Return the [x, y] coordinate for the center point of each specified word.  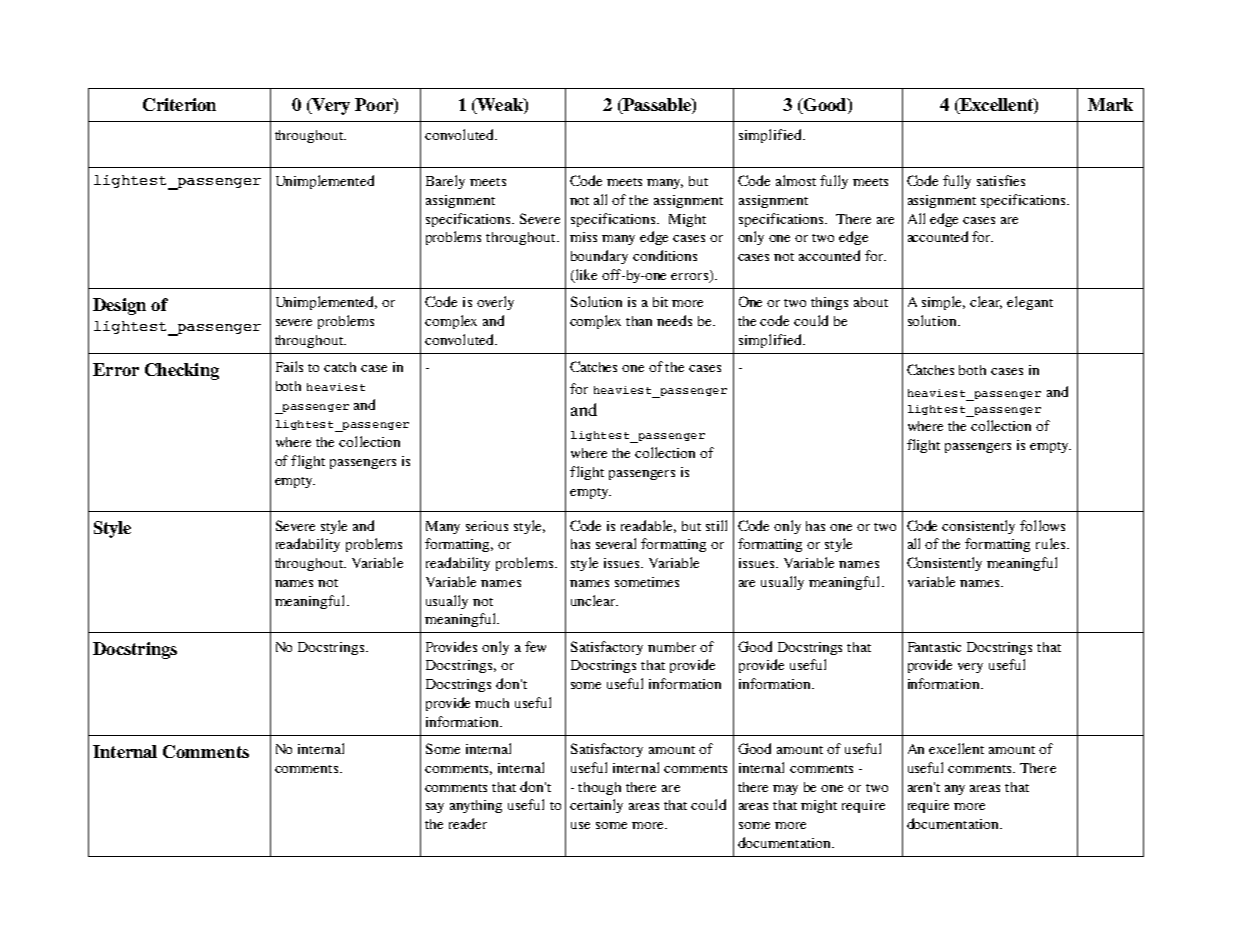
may [785, 790]
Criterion [179, 104]
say [435, 808]
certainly [596, 806]
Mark [1110, 104]
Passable [657, 104]
